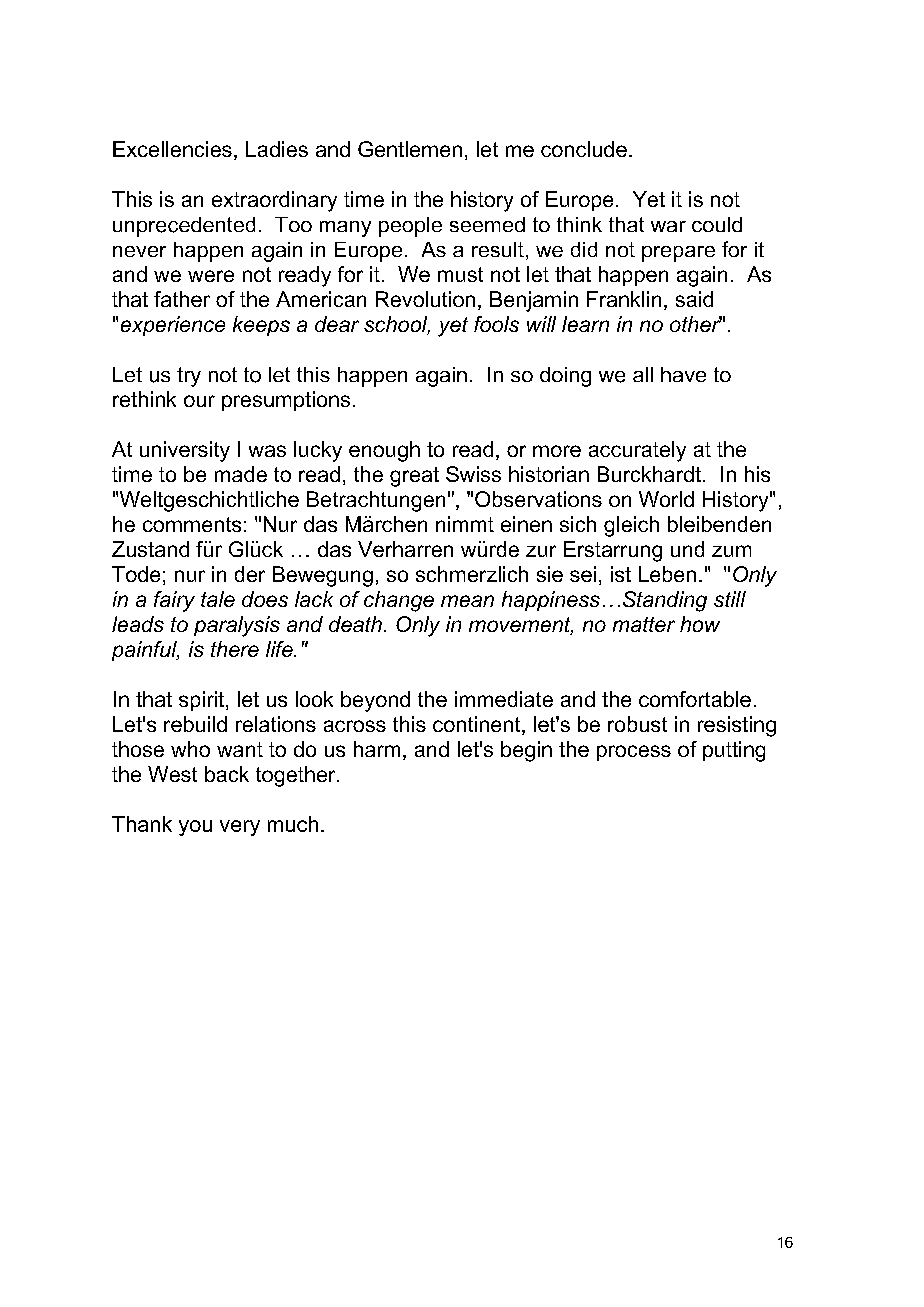 Image resolution: width=924 pixels, height=1307 pixels. What do you see at coordinates (195, 828) in the image?
I see `you` at bounding box center [195, 828].
